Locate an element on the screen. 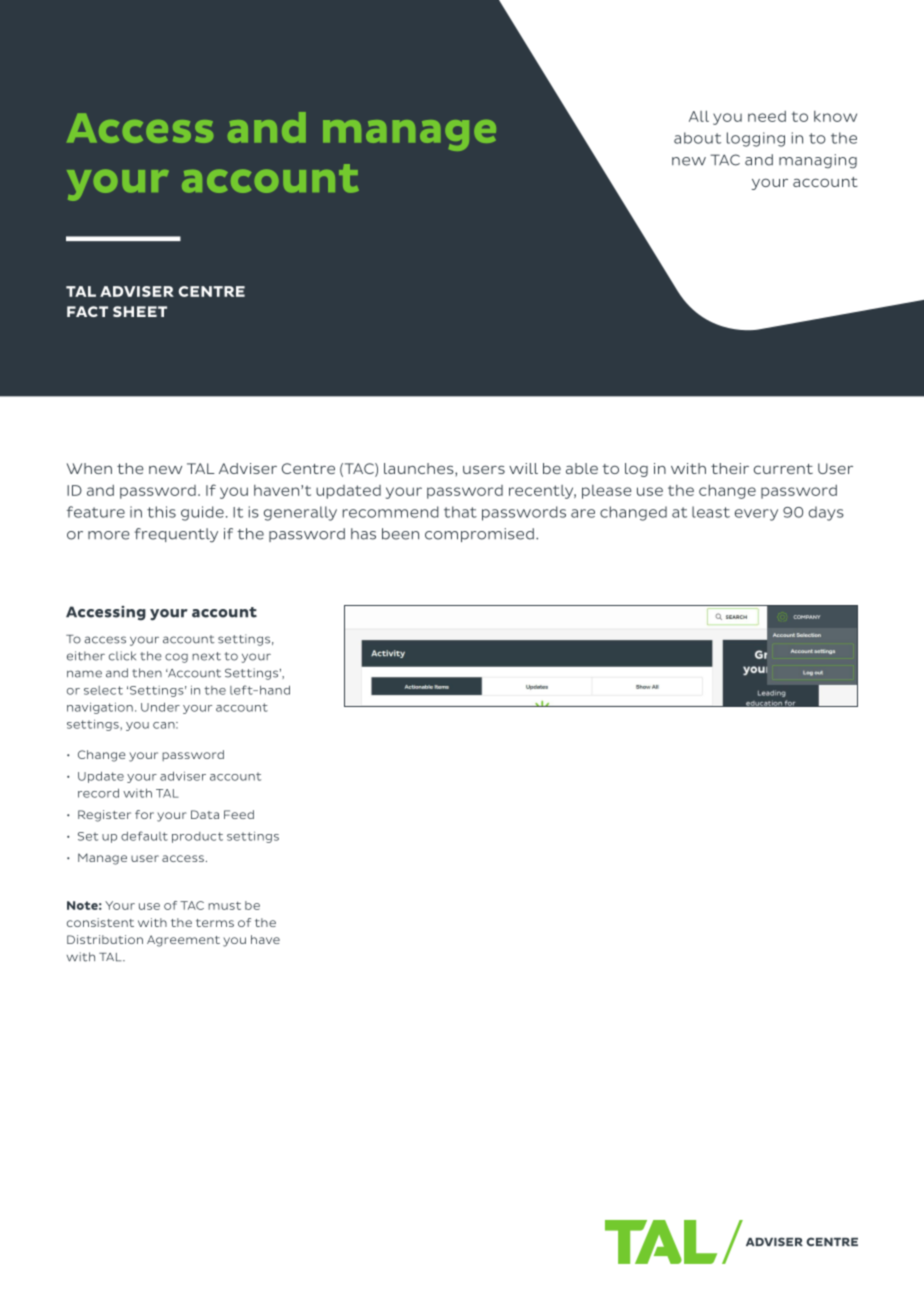 This screenshot has height=1308, width=924. FACT is located at coordinates (87, 311).
